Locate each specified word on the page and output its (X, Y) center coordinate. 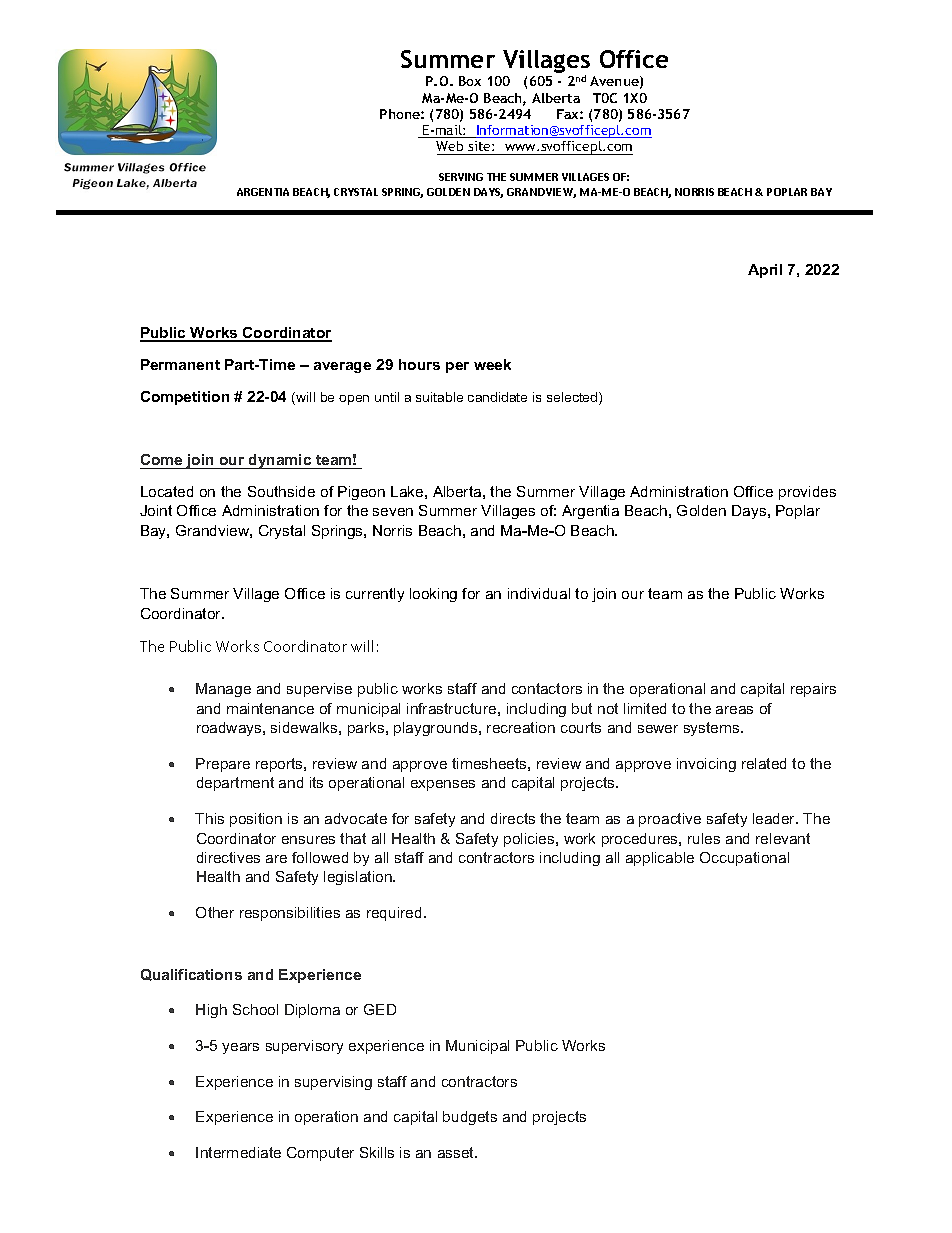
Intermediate (238, 1152)
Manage (223, 690)
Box (470, 81)
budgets (470, 1118)
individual (539, 593)
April (765, 271)
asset (457, 1152)
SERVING (461, 177)
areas (734, 710)
